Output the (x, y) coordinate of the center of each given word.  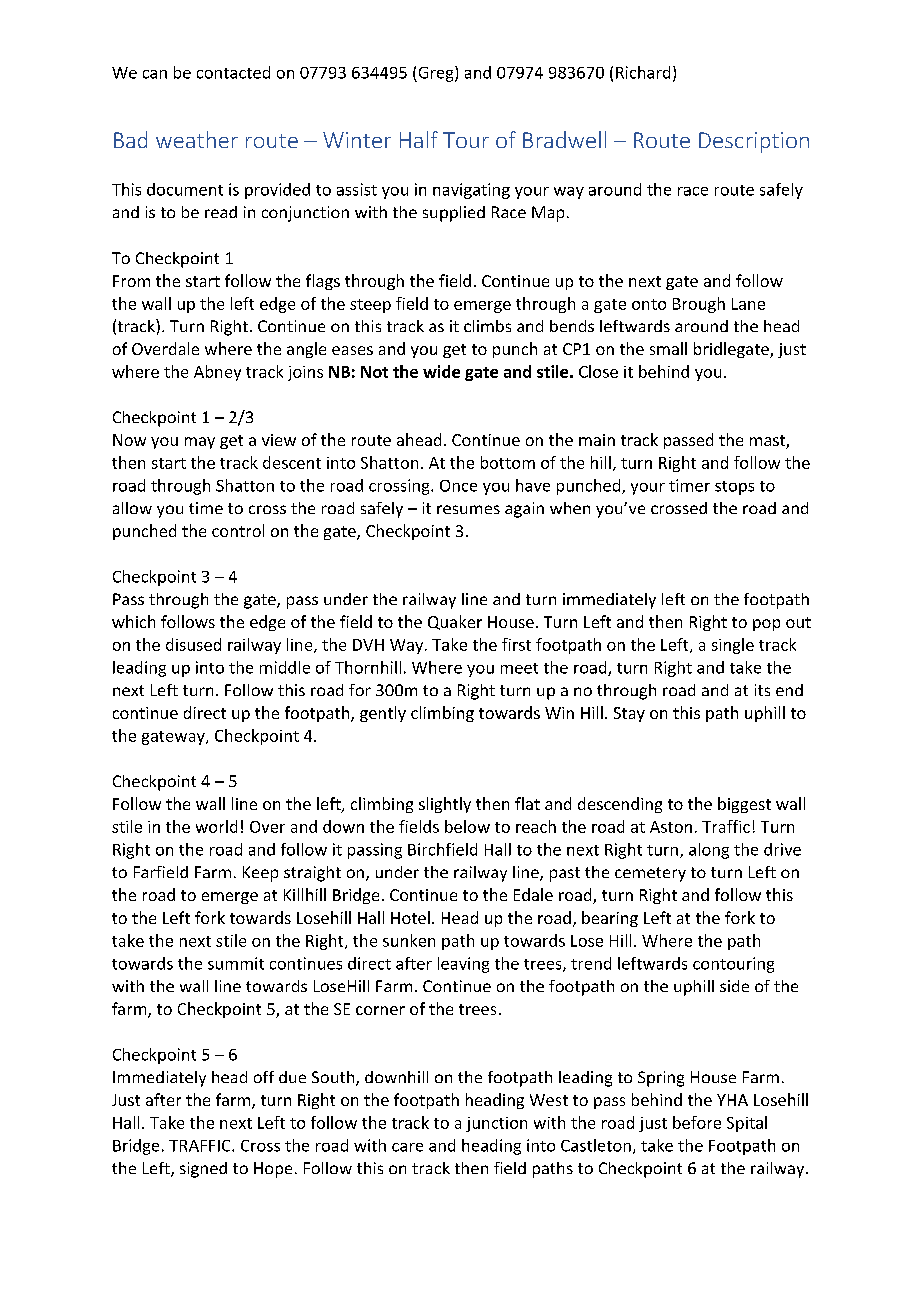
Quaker (455, 622)
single (733, 646)
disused (193, 644)
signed (203, 1170)
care (407, 1147)
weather (197, 139)
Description (754, 142)
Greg (436, 74)
